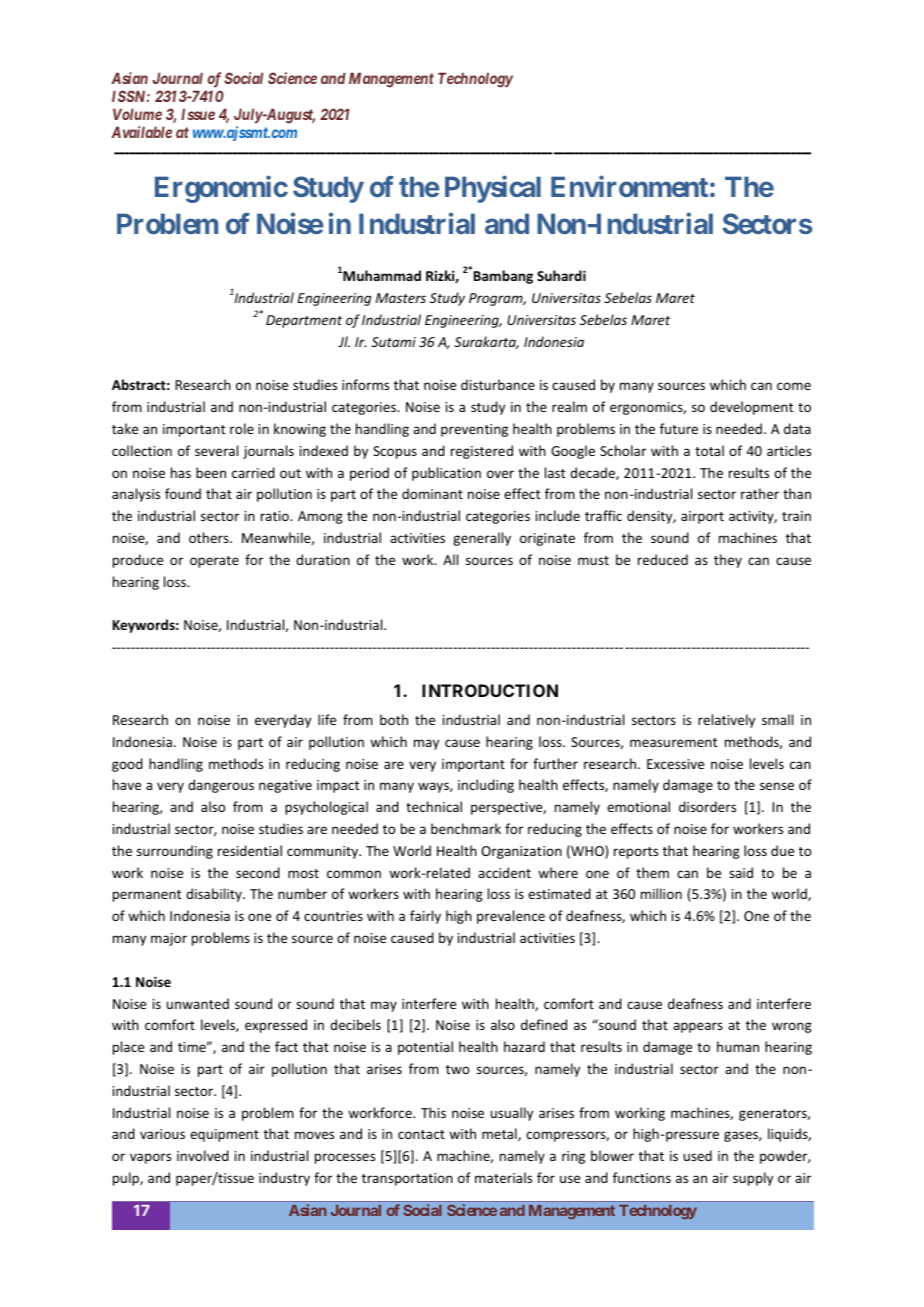 The width and height of the screenshot is (924, 1307). I want to click on metal, so click(500, 1134).
